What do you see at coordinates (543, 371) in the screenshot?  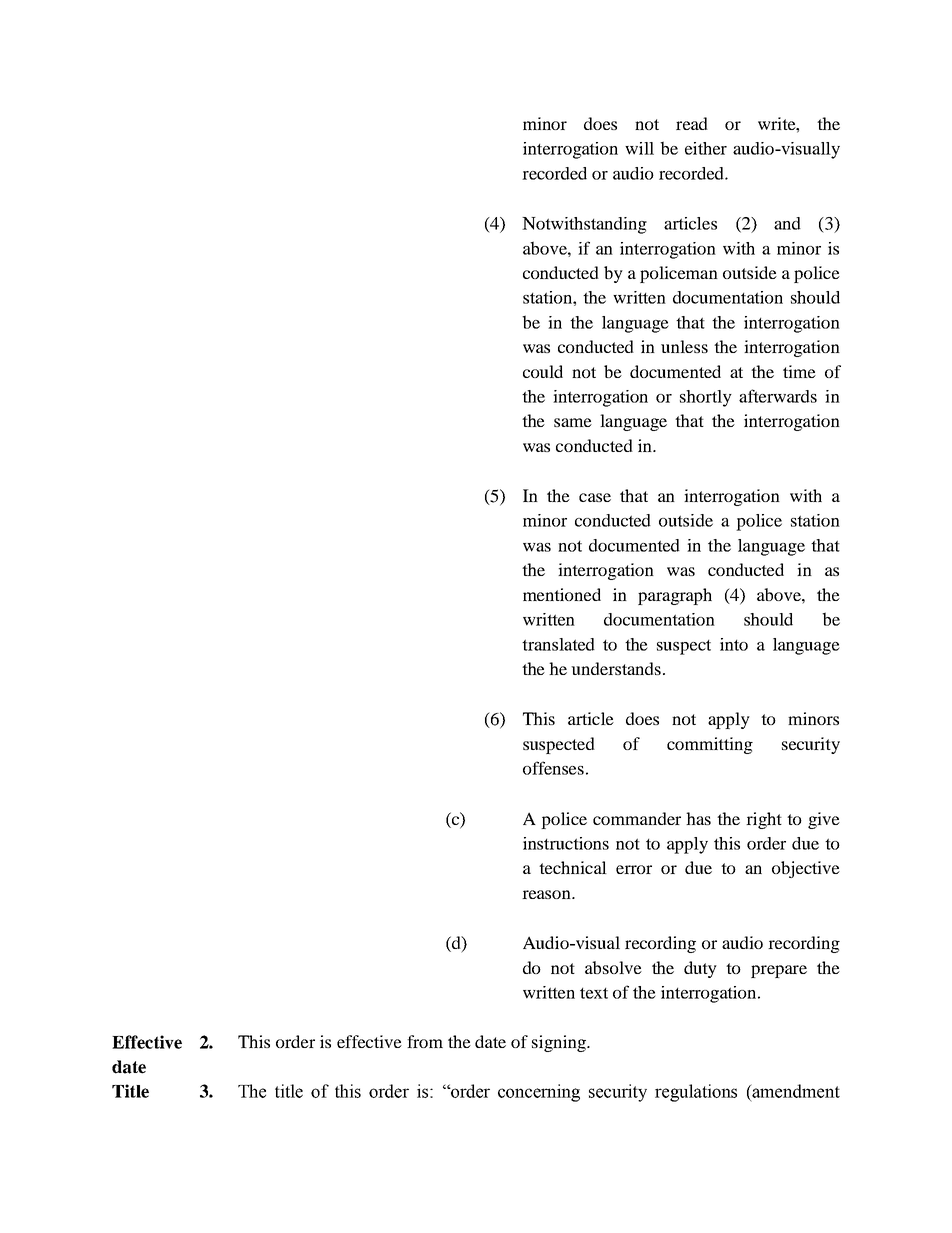 I see `could` at bounding box center [543, 371].
